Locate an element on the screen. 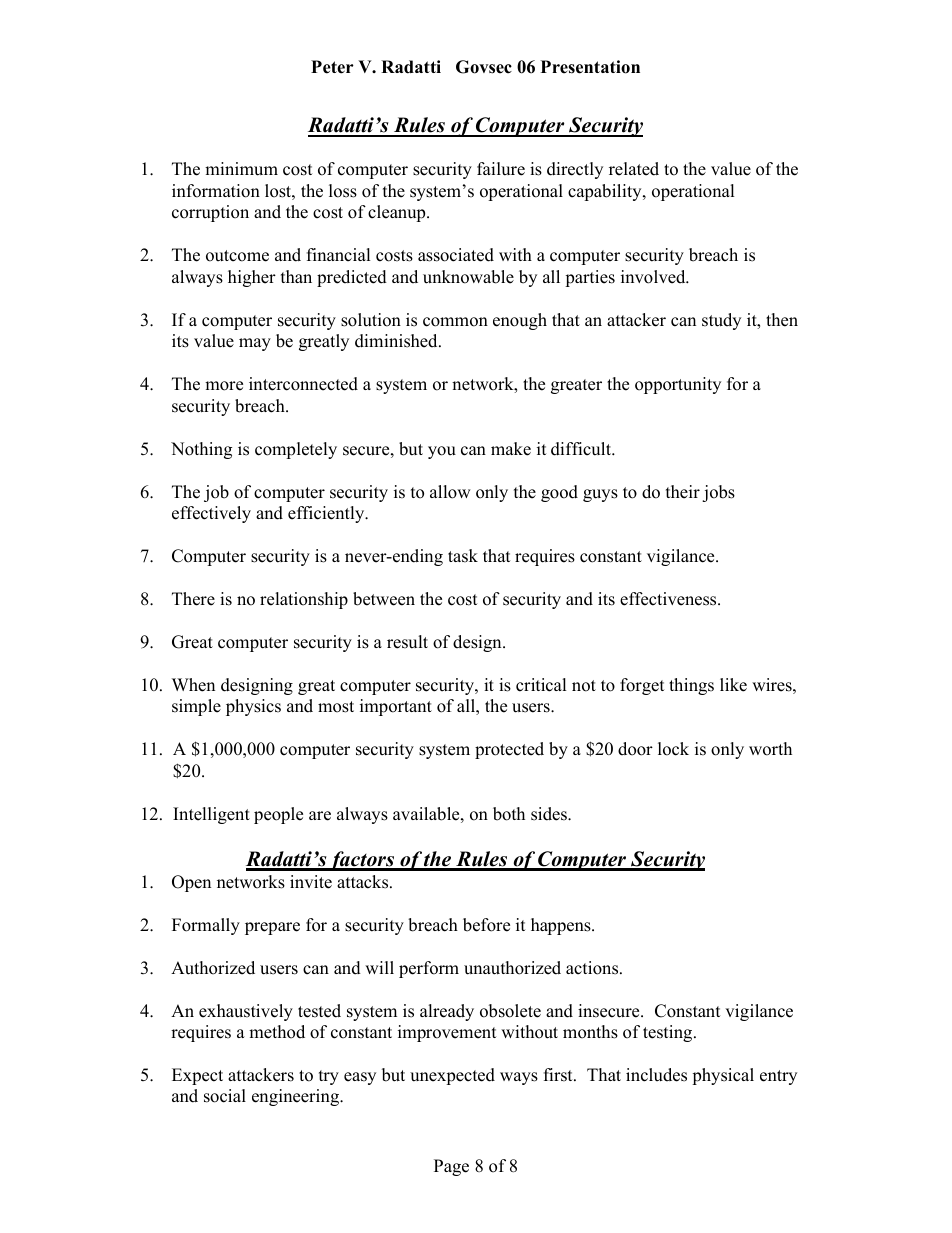 The height and width of the screenshot is (1233, 952). make is located at coordinates (511, 449).
